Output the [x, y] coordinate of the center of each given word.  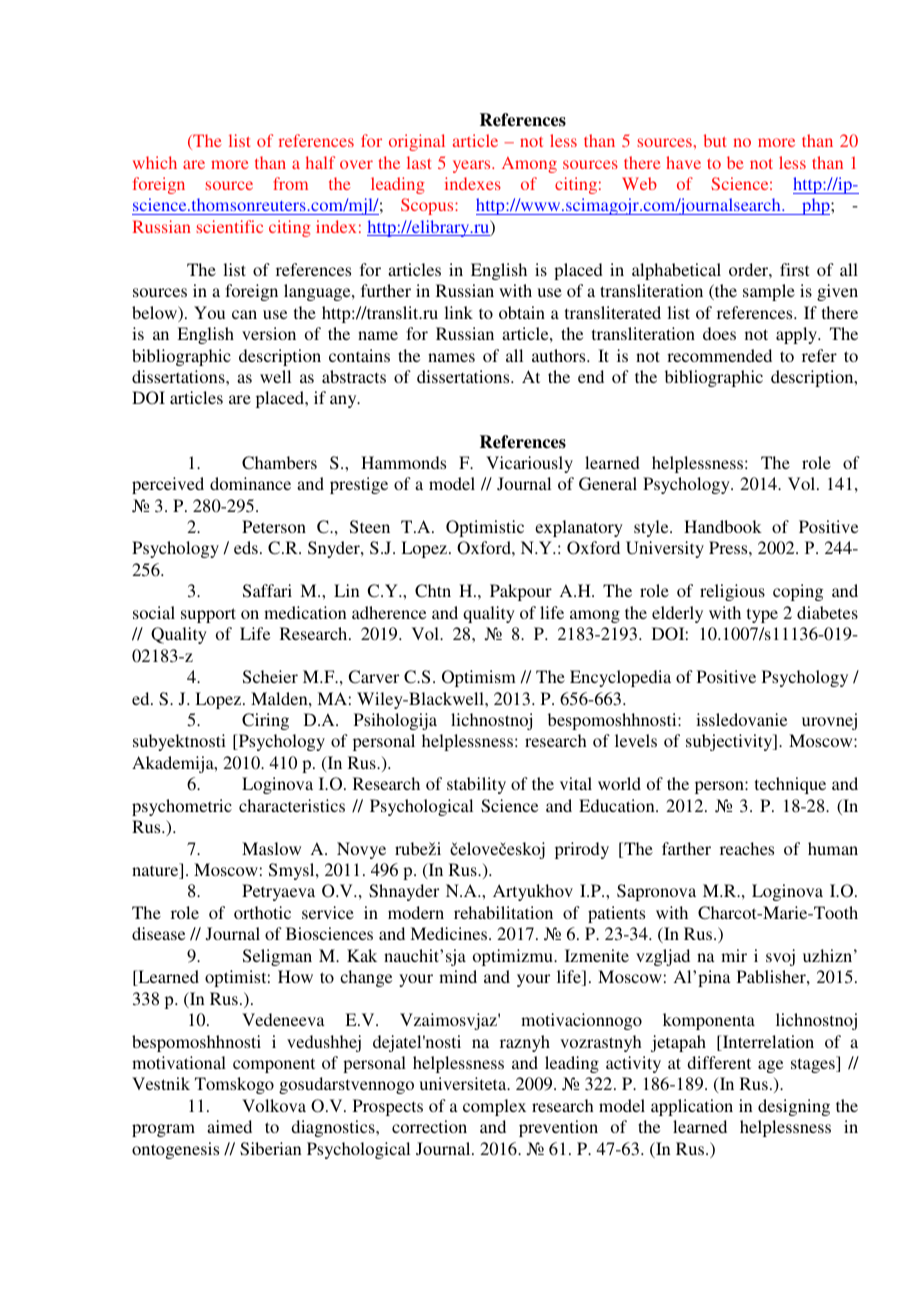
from [290, 183]
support [208, 615]
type [762, 615]
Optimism [479, 678]
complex [494, 1107]
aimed [229, 1126]
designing [794, 1107]
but [715, 140]
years [473, 166]
